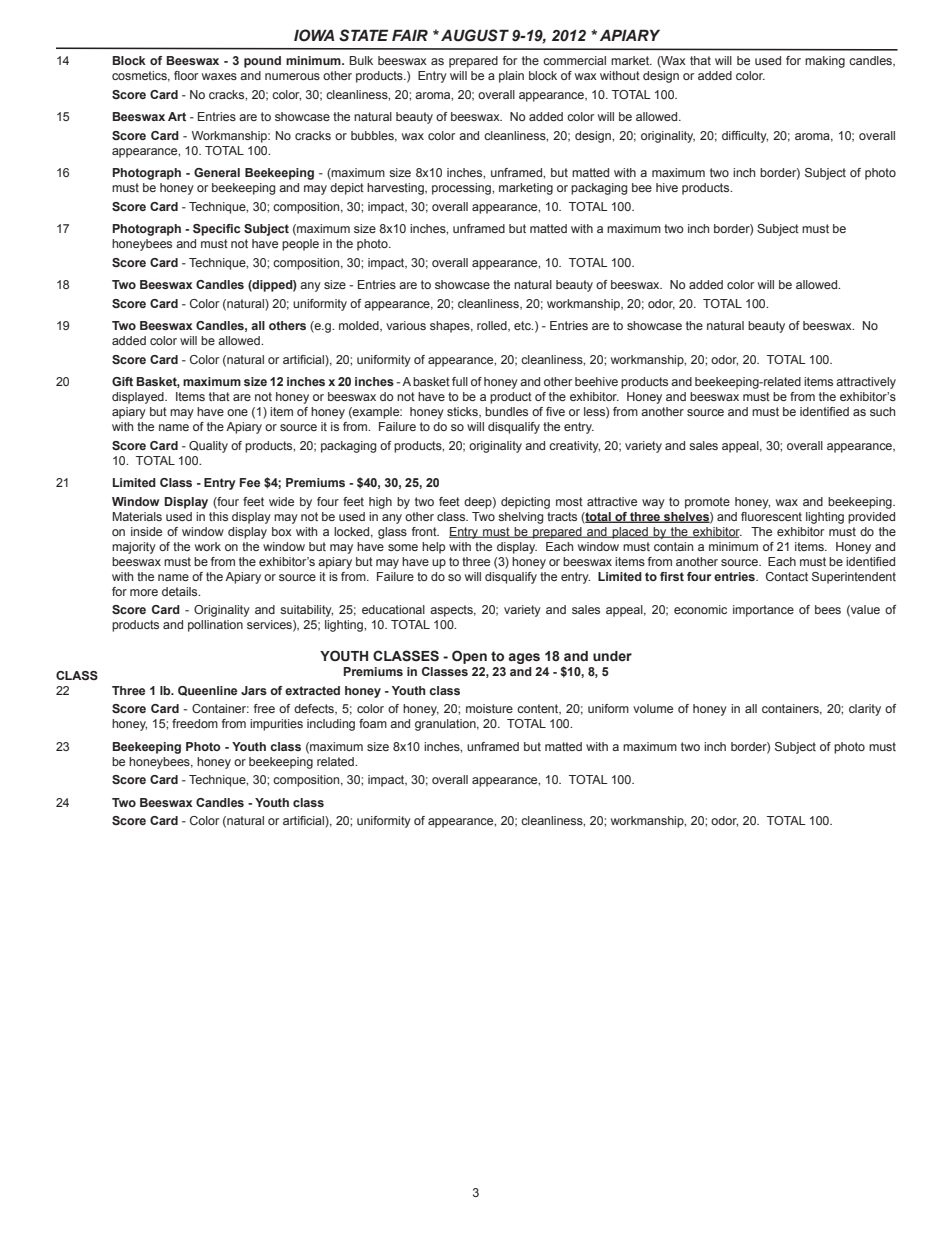 The width and height of the screenshot is (952, 1233). Describe the element at coordinates (218, 516) in the screenshot. I see `this` at that location.
